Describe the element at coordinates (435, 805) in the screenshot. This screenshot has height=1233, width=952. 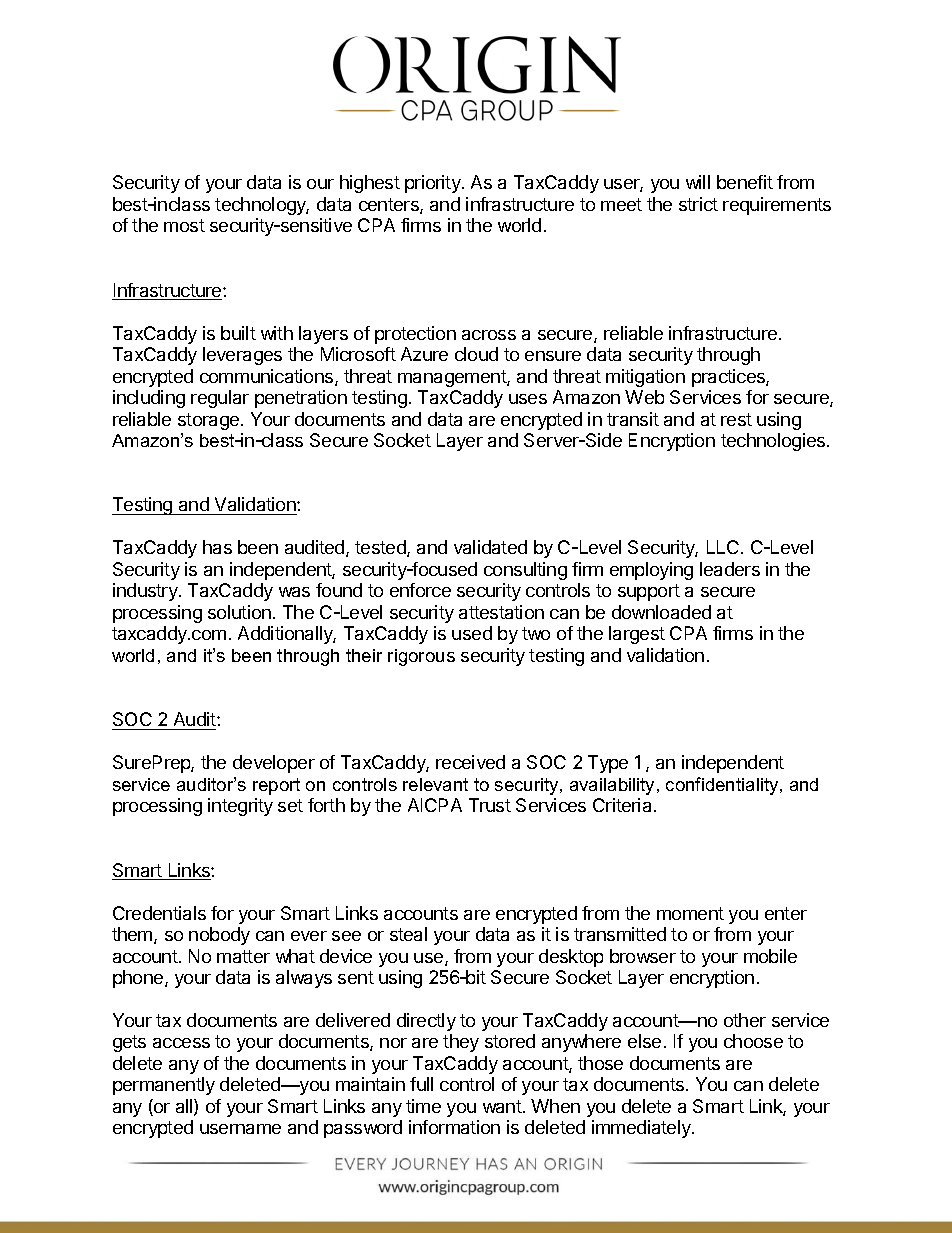
I see `AICPA` at that location.
